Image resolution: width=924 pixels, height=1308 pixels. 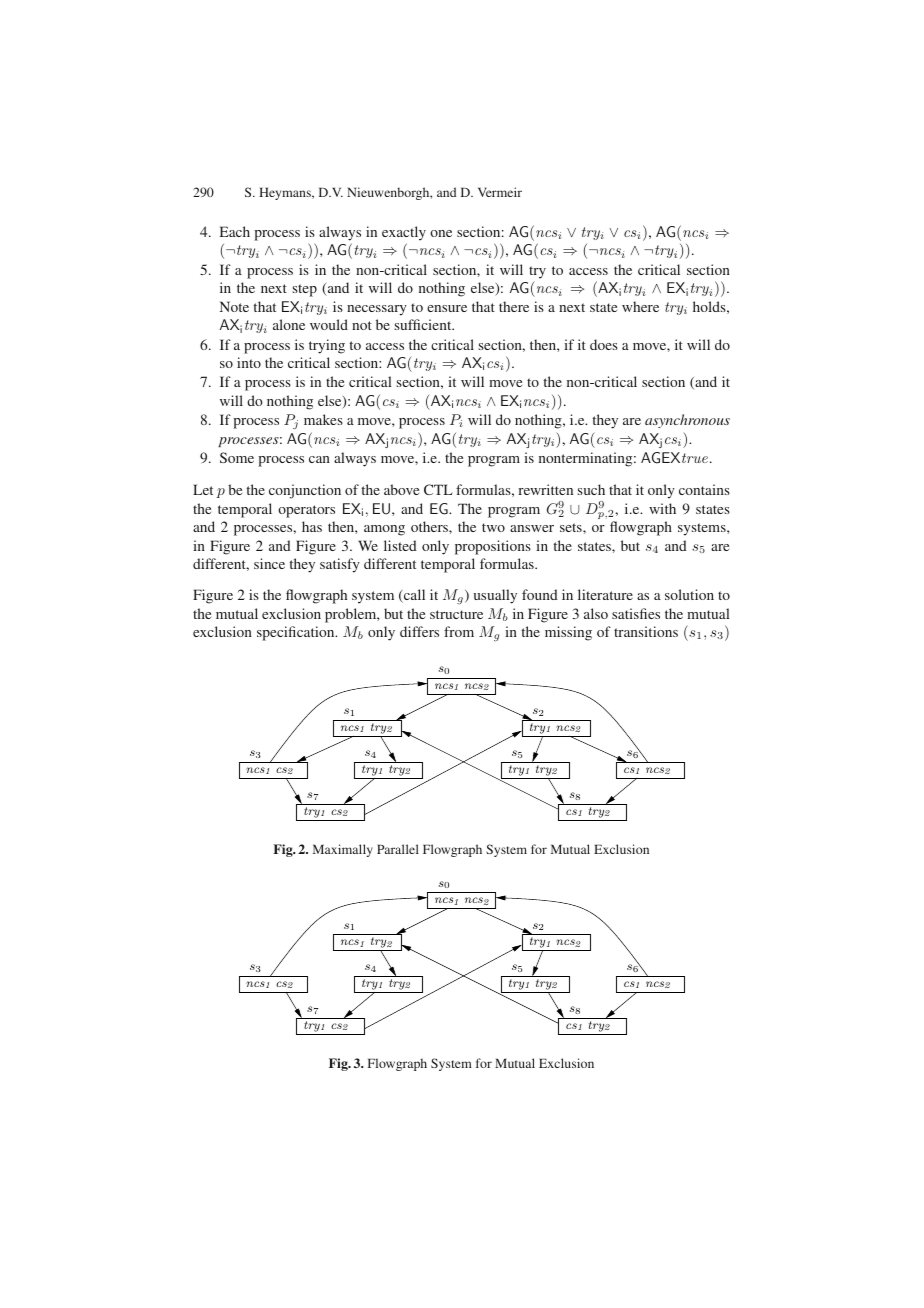 I want to click on sufficient, so click(x=424, y=324).
